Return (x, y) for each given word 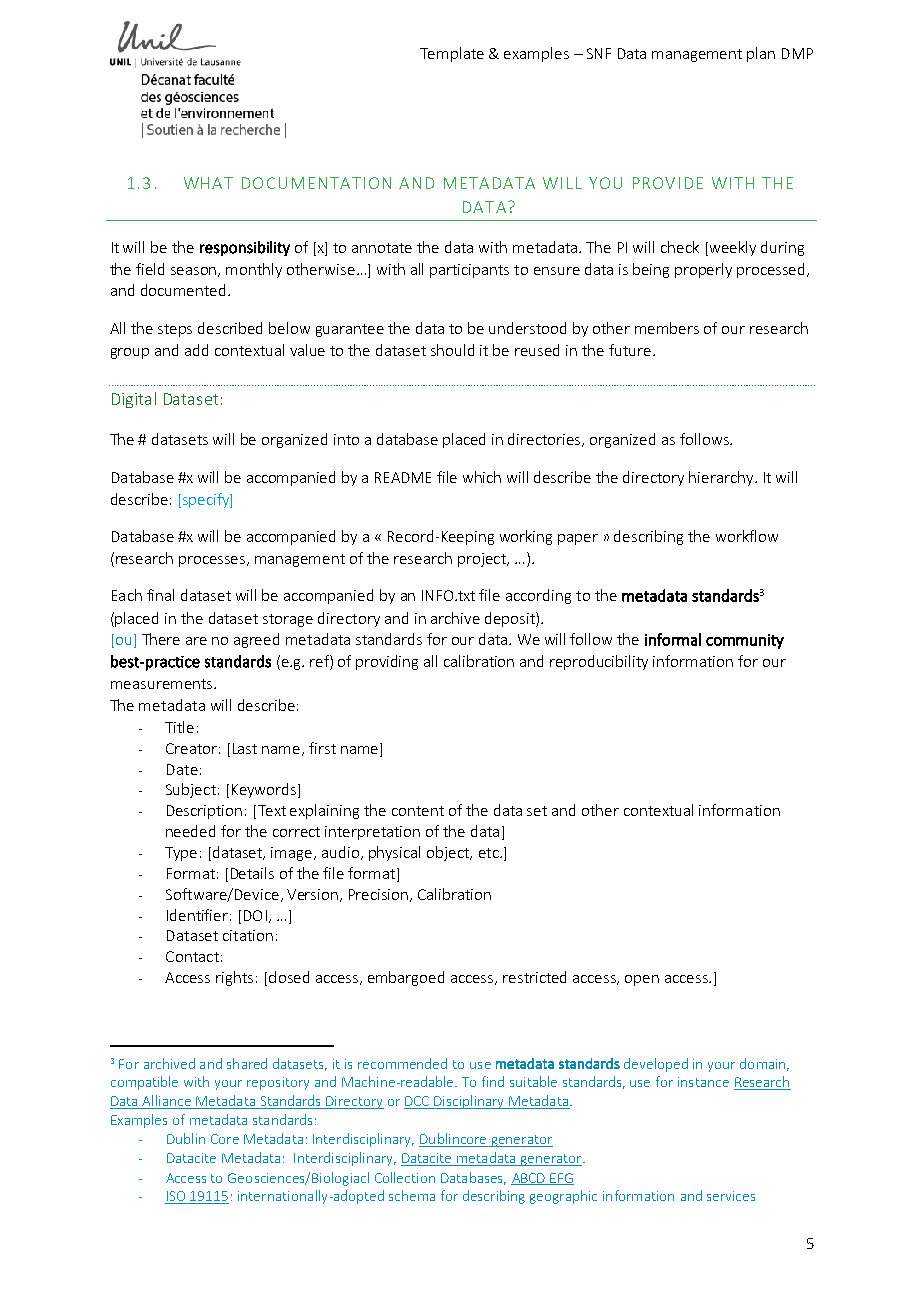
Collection (405, 1177)
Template (452, 54)
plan (761, 54)
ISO (177, 1197)
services (731, 1196)
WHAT (208, 183)
